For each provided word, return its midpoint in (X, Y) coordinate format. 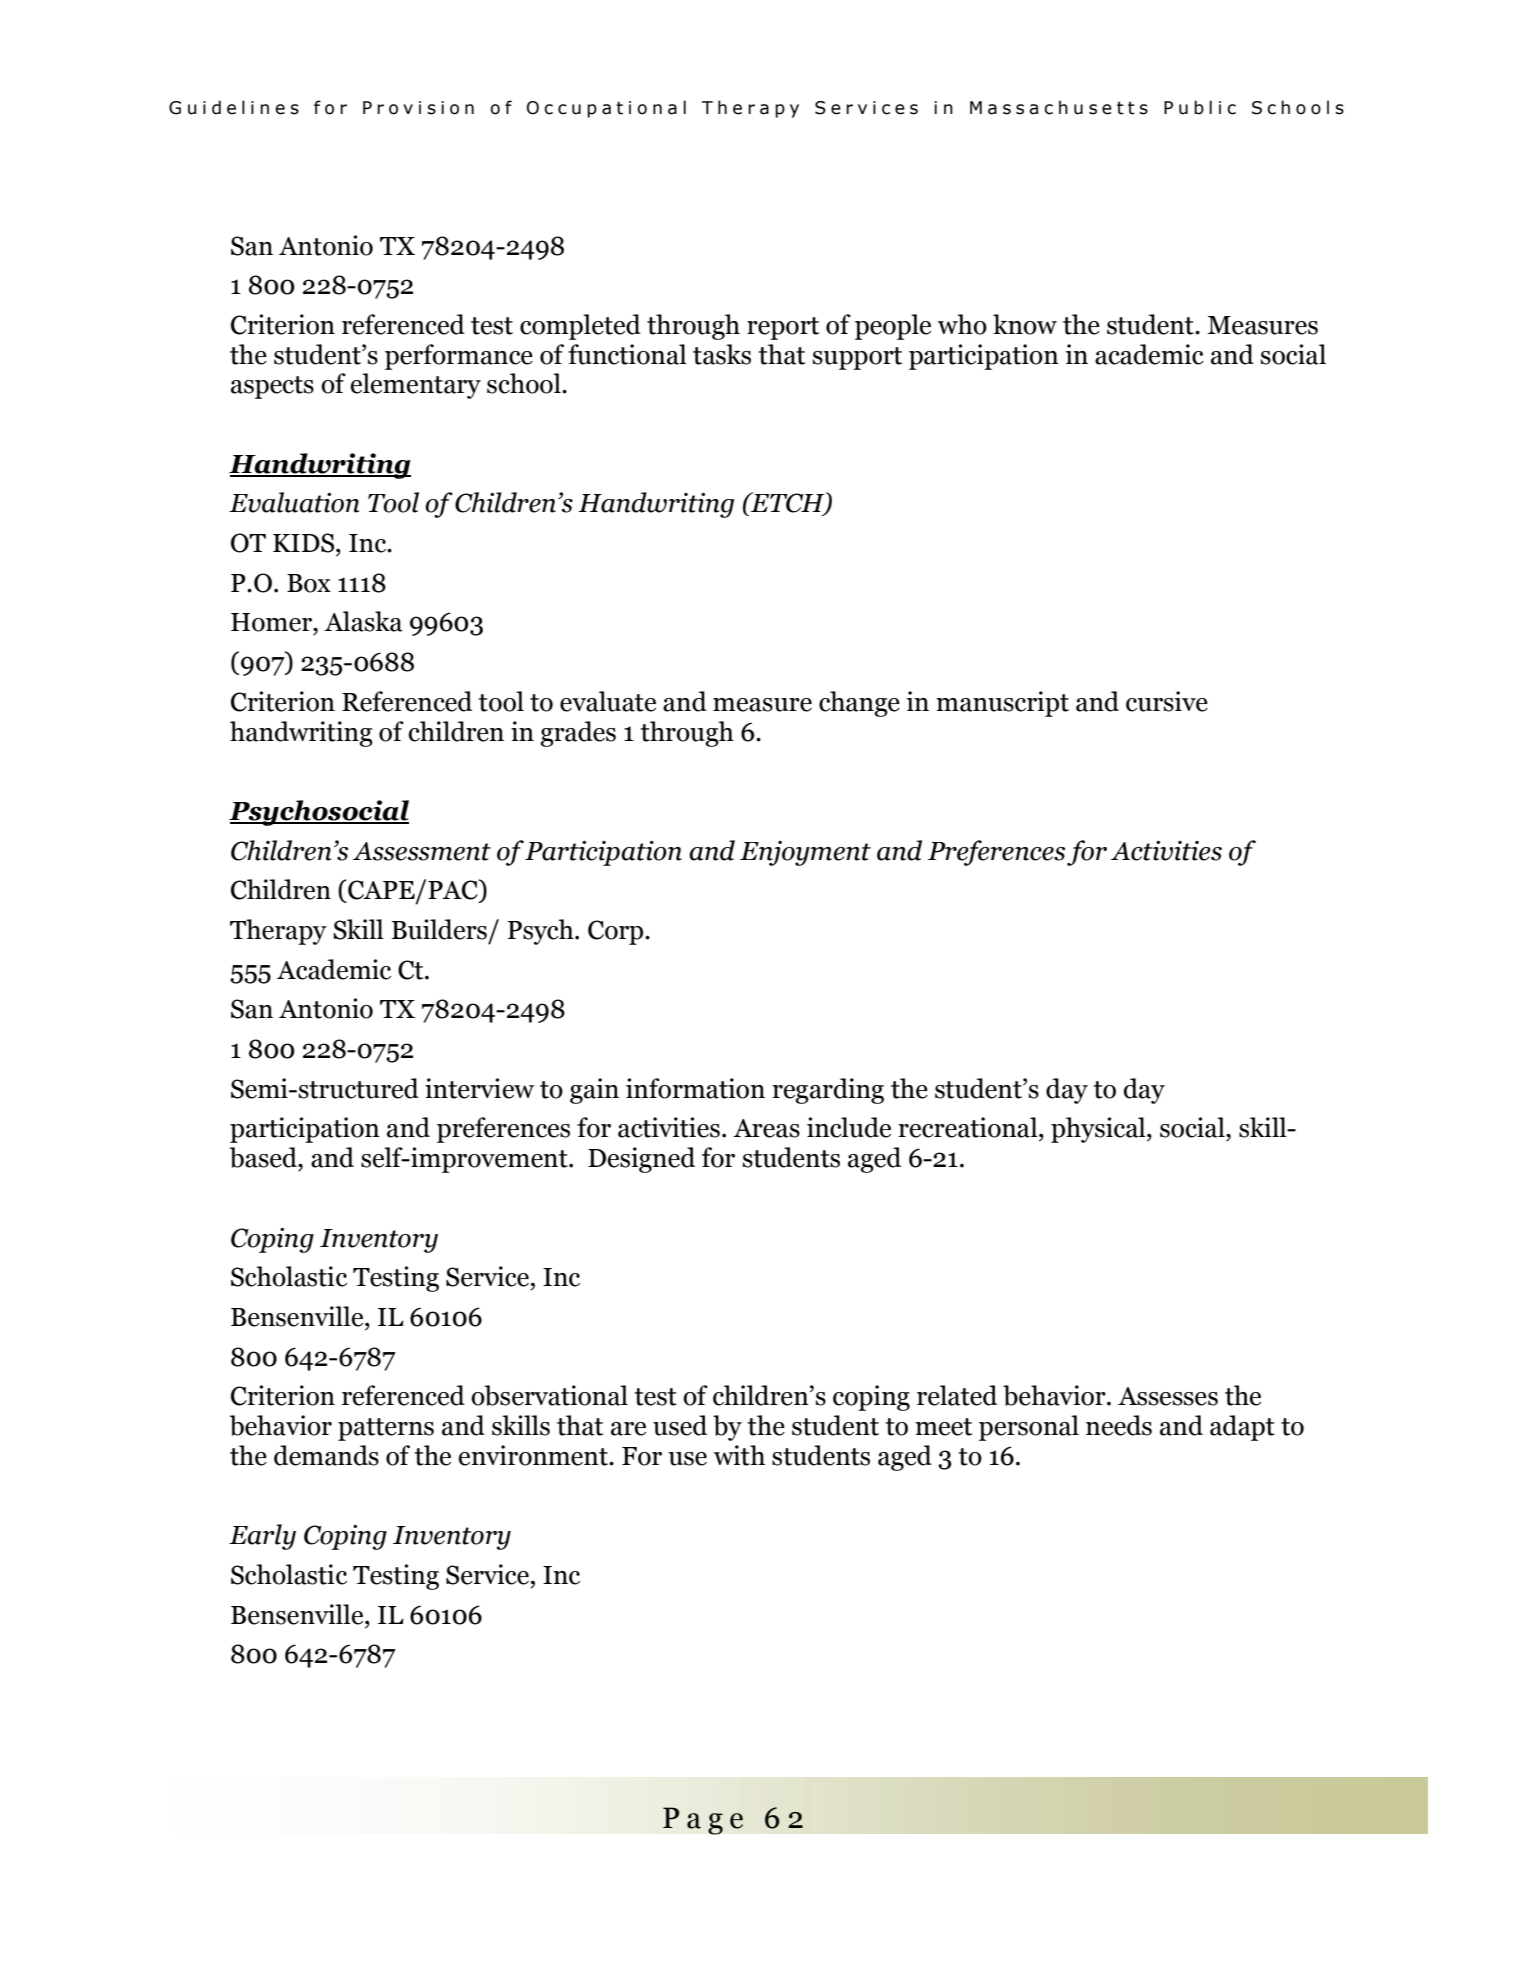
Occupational (606, 109)
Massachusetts (1059, 107)
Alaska (363, 621)
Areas (766, 1128)
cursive (1167, 701)
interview (479, 1088)
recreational (969, 1127)
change (859, 704)
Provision (418, 108)
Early (262, 1537)
